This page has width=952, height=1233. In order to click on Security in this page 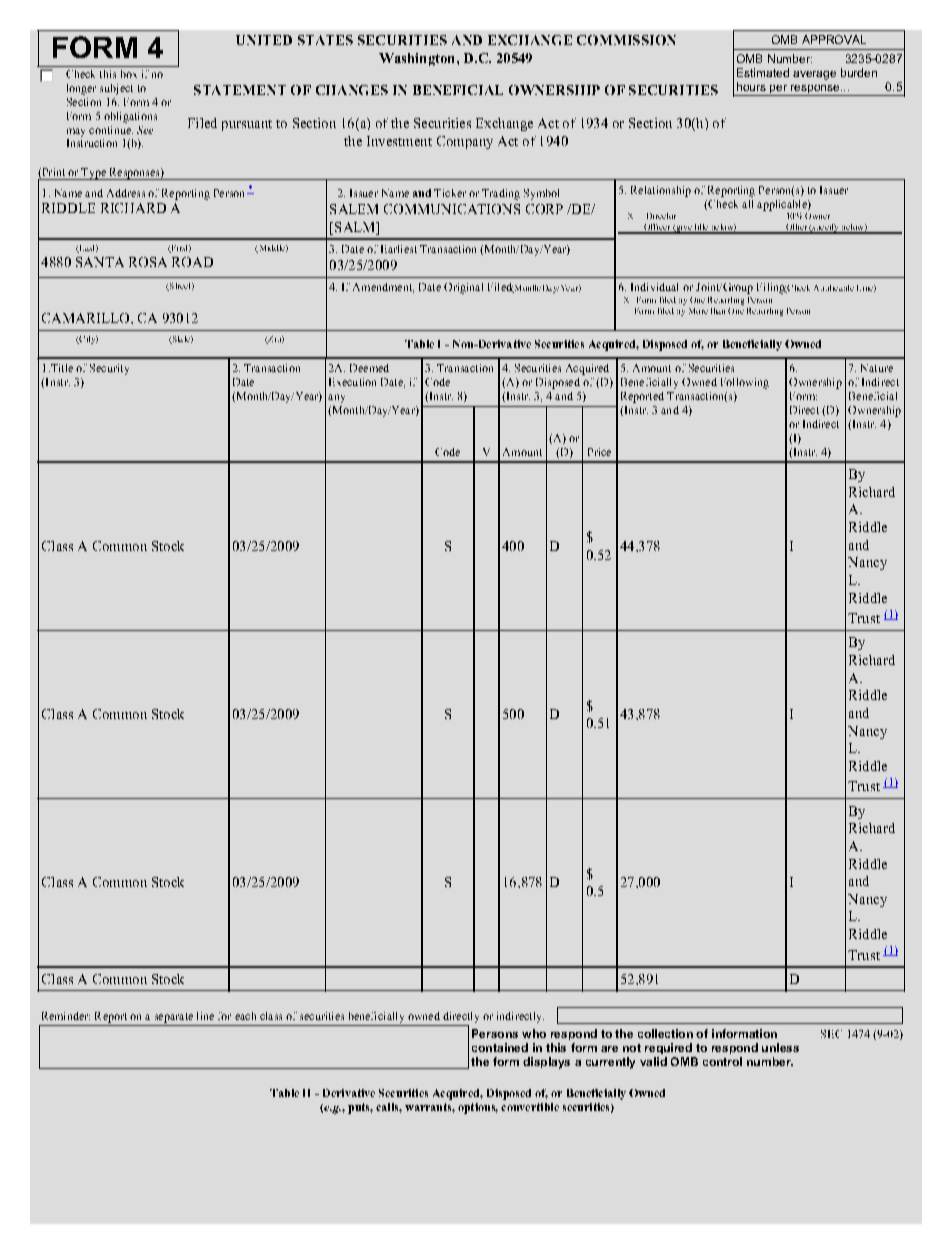, I will do `click(109, 369)`.
